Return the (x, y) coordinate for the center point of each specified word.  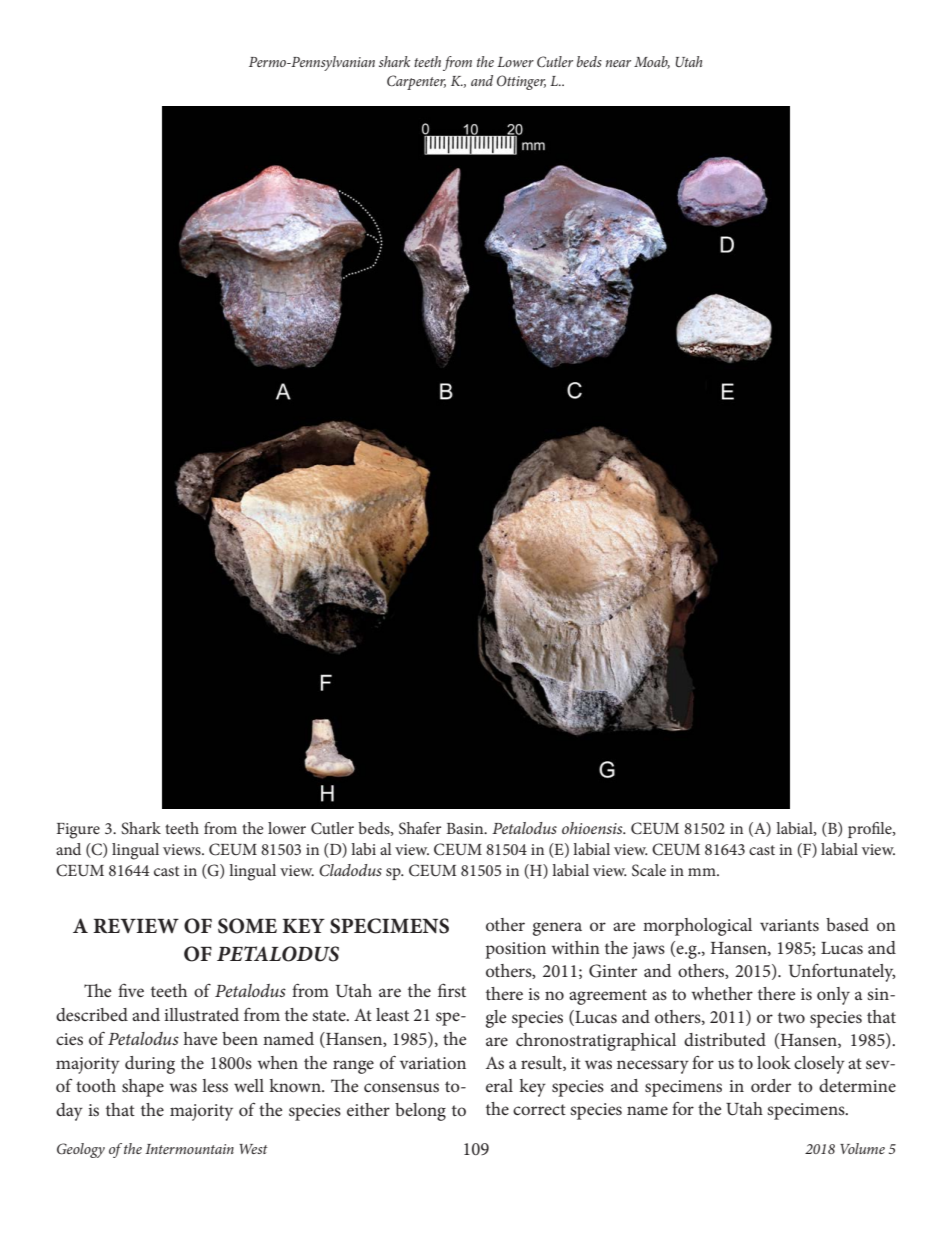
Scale (649, 870)
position (516, 950)
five (131, 990)
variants (789, 925)
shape (143, 1088)
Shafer (420, 828)
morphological (697, 927)
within (575, 947)
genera (557, 929)
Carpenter (416, 82)
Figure (78, 831)
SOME (247, 926)
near (618, 63)
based (847, 924)
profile (871, 830)
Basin (466, 828)
